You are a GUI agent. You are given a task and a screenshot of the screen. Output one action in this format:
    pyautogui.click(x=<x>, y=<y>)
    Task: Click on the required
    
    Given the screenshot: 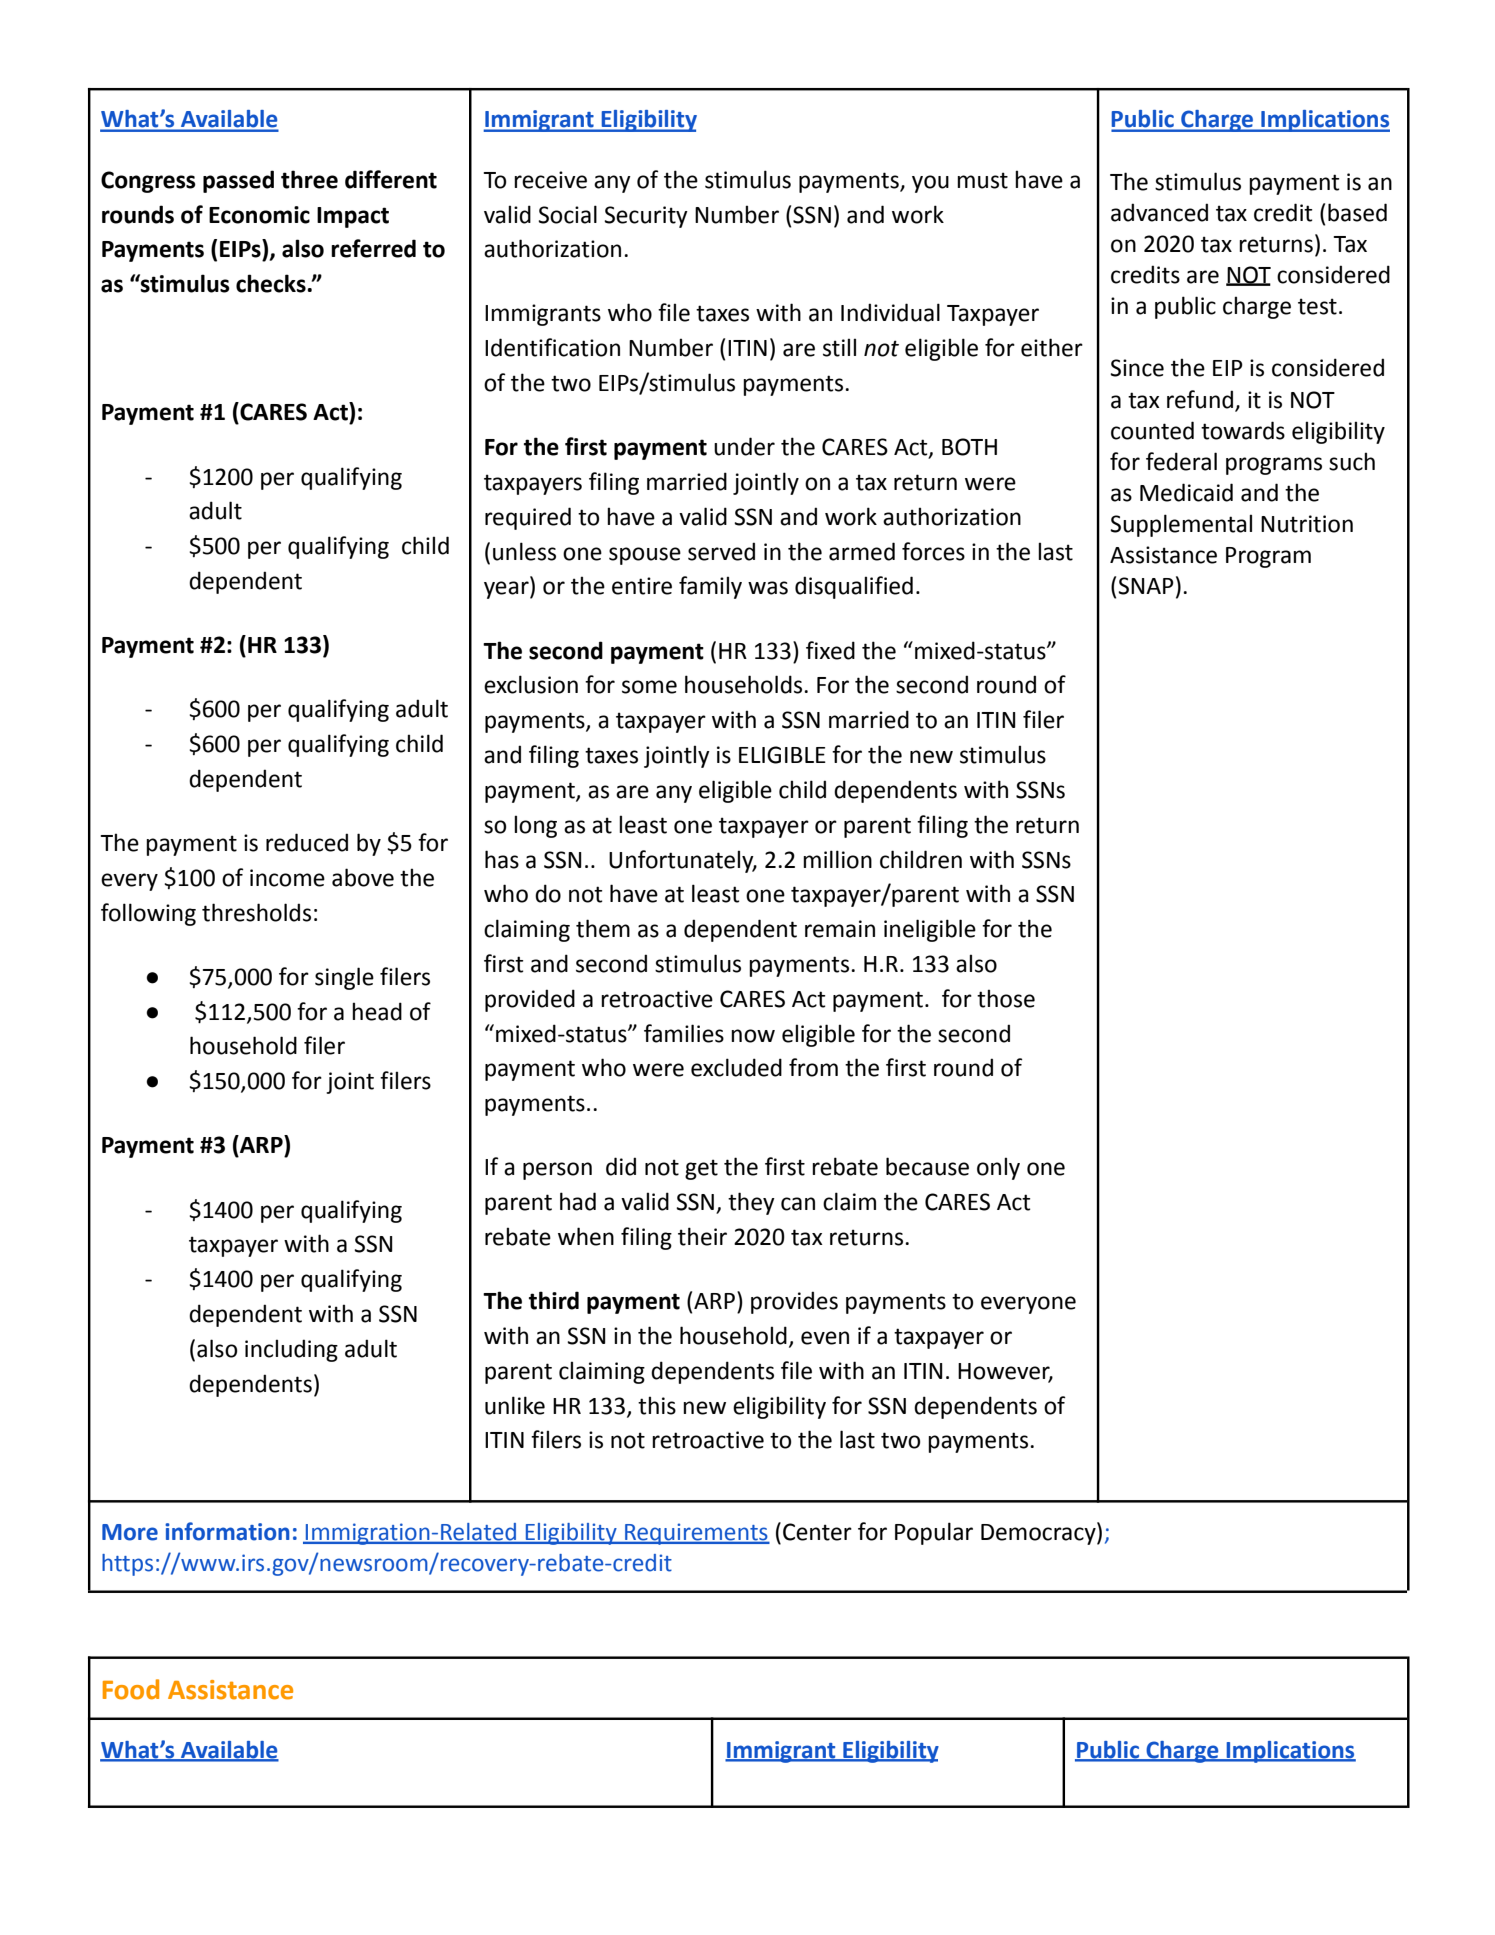 What is the action you would take?
    pyautogui.click(x=528, y=518)
